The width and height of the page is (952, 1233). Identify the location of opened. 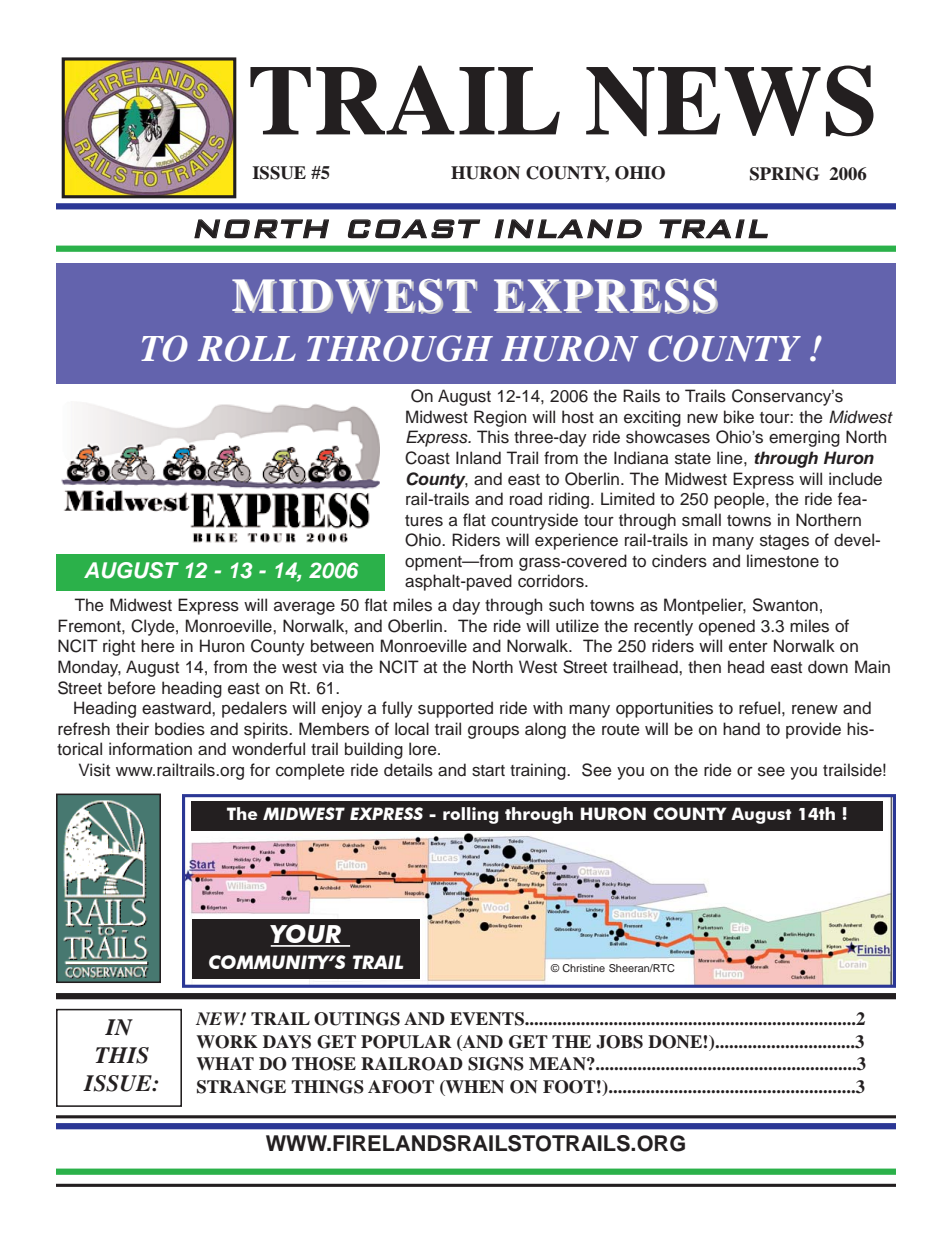
(727, 627).
